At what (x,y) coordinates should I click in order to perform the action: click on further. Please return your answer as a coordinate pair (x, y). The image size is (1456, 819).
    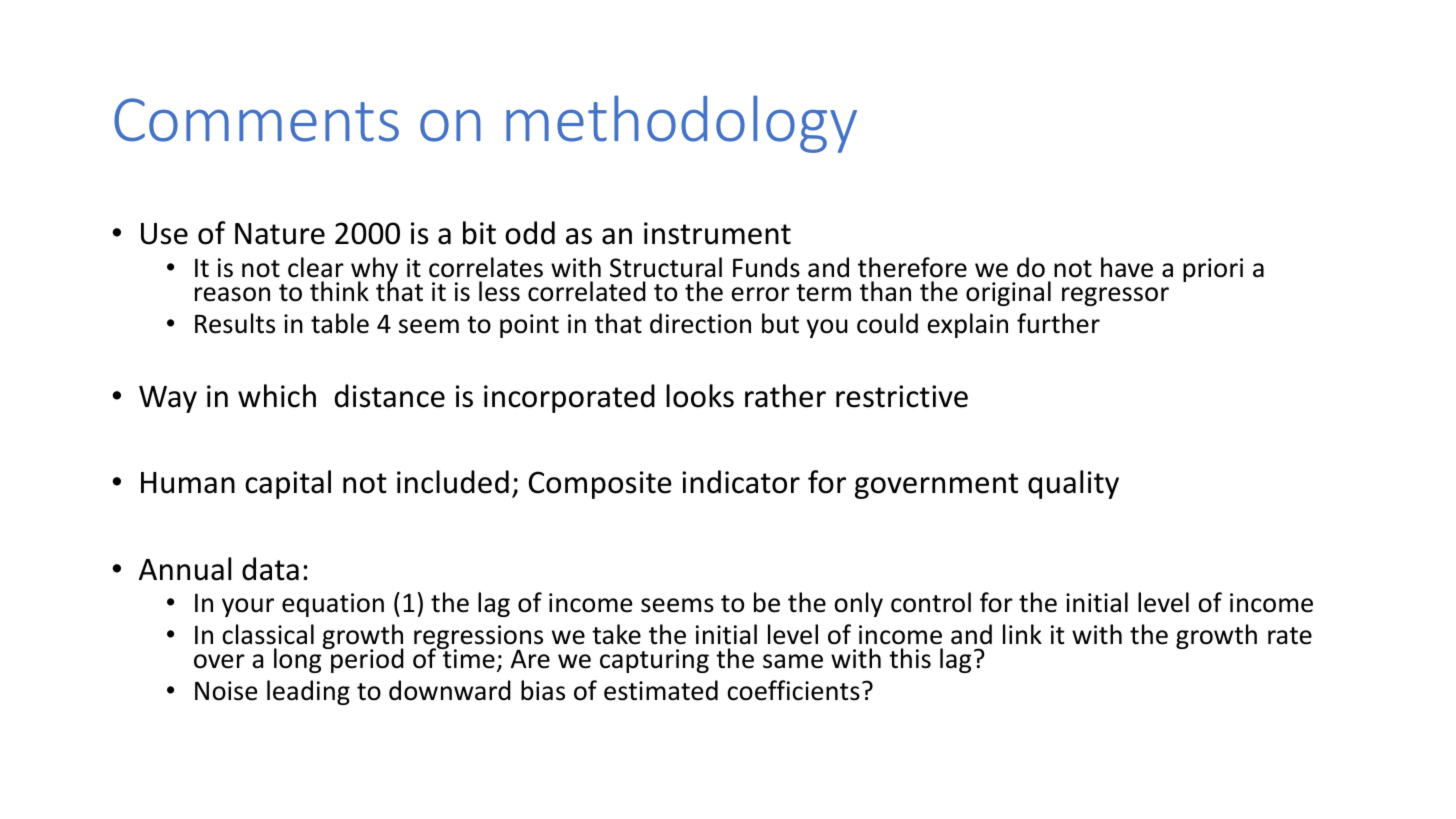
    Looking at the image, I should click on (1058, 323).
